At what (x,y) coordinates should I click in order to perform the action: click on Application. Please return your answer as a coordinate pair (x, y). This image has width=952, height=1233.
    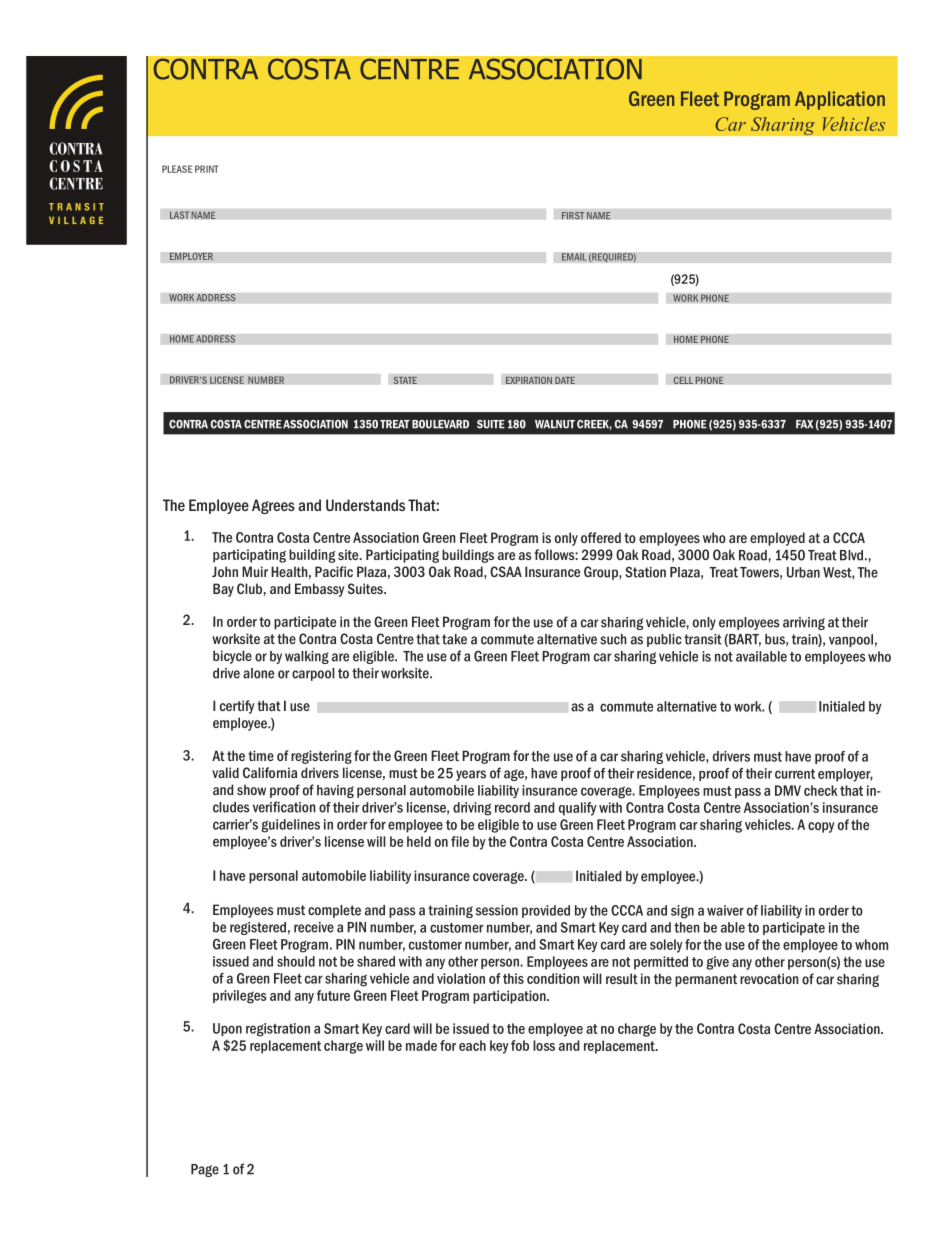
    Looking at the image, I should click on (840, 100).
